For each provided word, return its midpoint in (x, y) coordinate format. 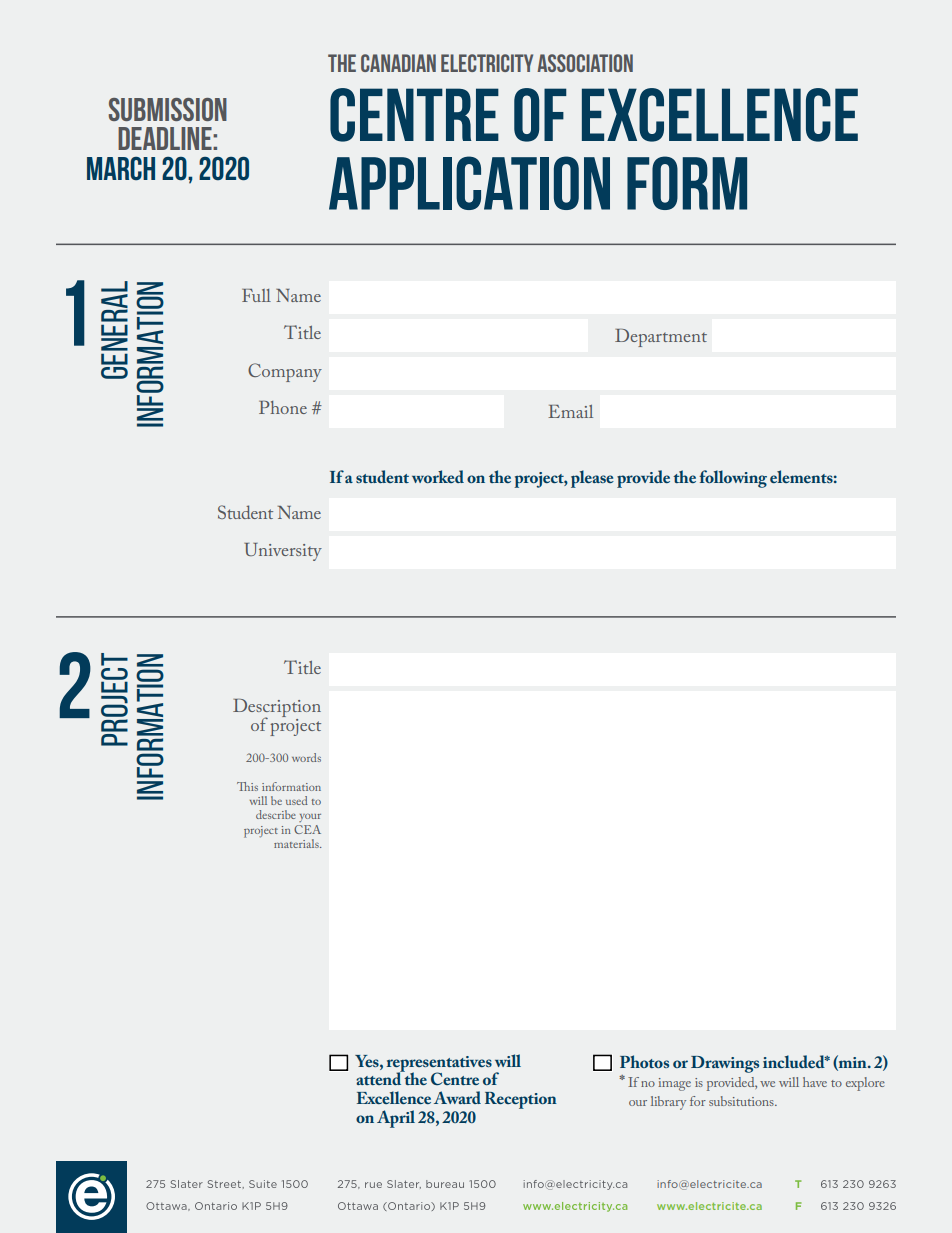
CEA (307, 829)
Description (277, 709)
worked (438, 476)
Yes (368, 1061)
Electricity (487, 63)
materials (297, 843)
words (306, 757)
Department (661, 338)
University (283, 552)
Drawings (725, 1064)
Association (585, 63)
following (733, 479)
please (592, 479)
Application (469, 183)
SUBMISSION (168, 109)
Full (256, 295)
